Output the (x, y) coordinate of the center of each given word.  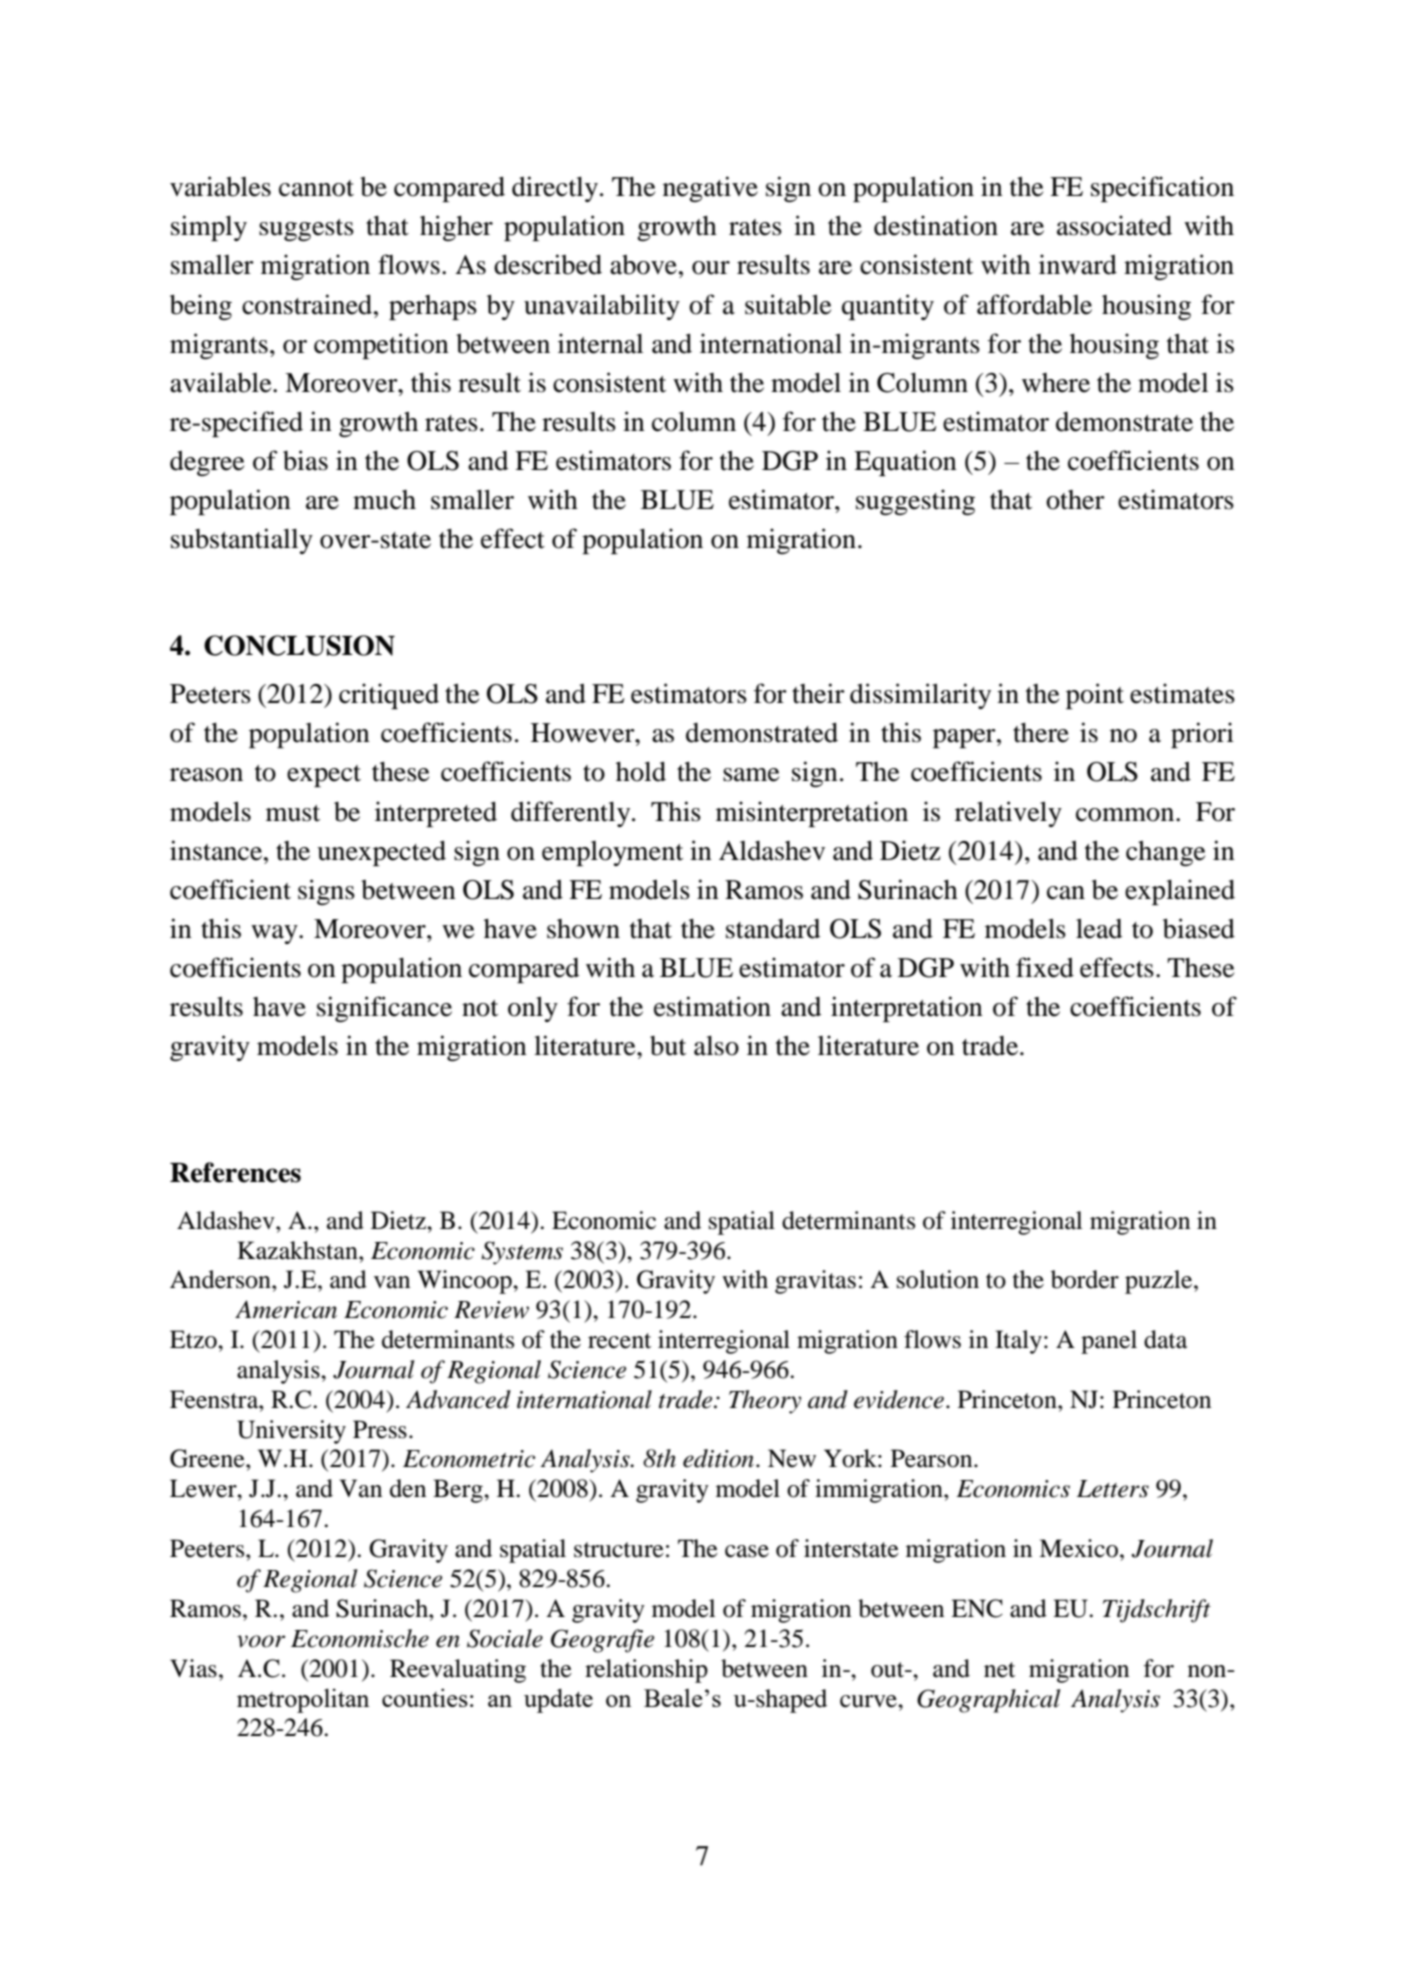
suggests (306, 230)
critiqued (389, 696)
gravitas (815, 1282)
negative (710, 189)
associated (1114, 225)
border (1085, 1279)
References (235, 1172)
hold (641, 771)
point (1095, 696)
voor (261, 1641)
